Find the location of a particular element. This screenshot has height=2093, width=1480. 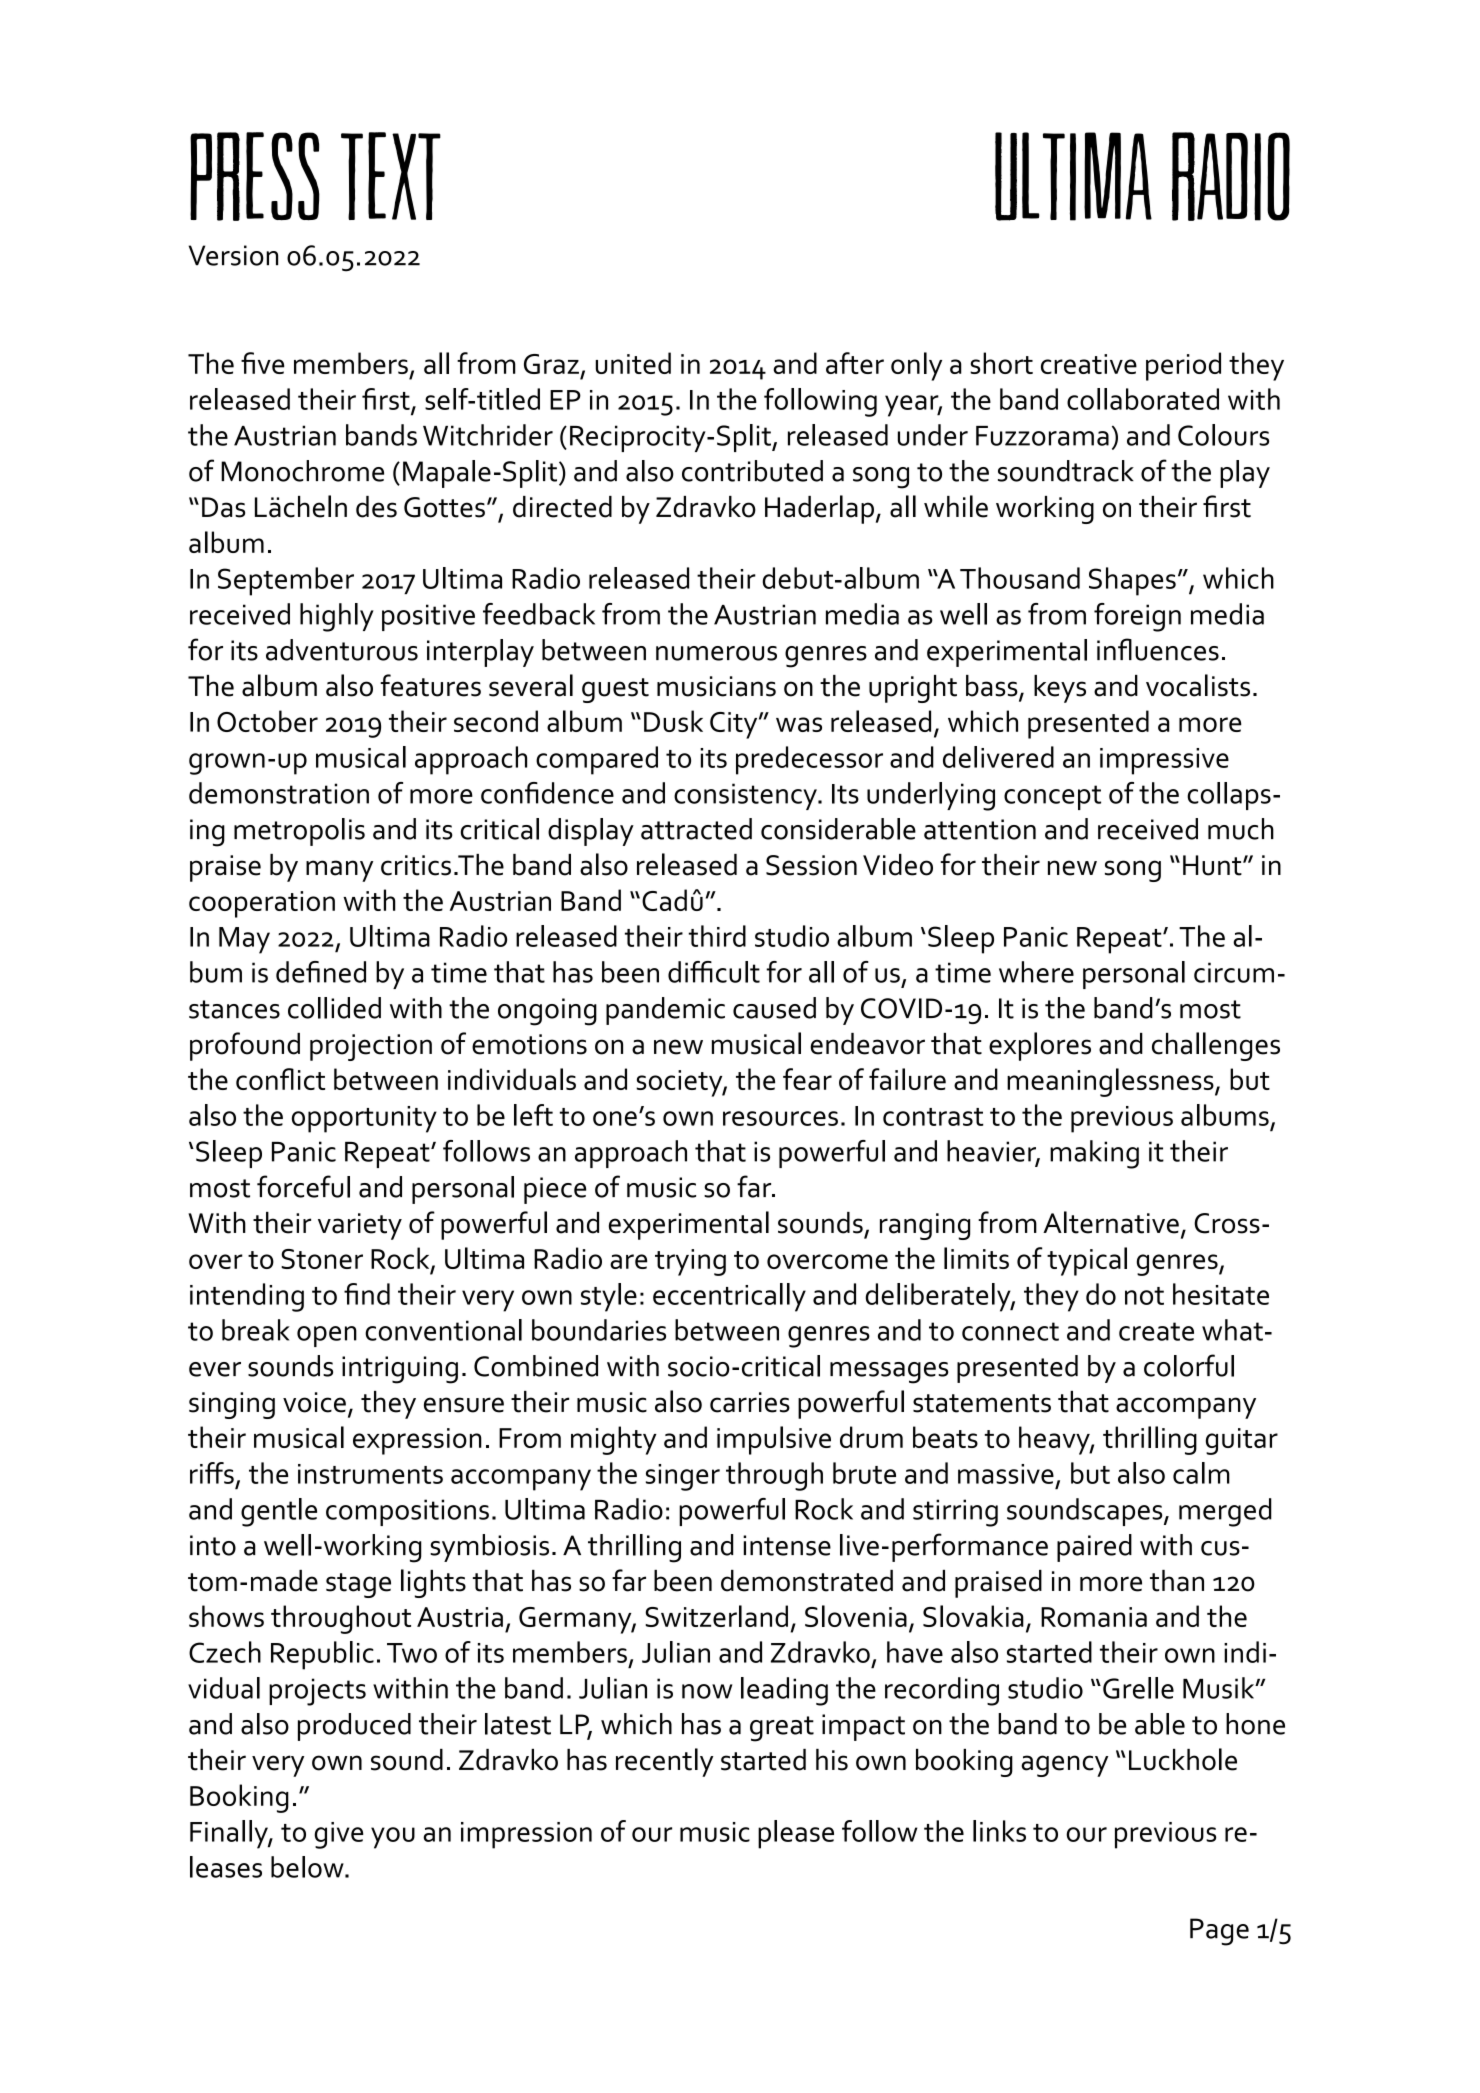

creative is located at coordinates (1089, 364).
